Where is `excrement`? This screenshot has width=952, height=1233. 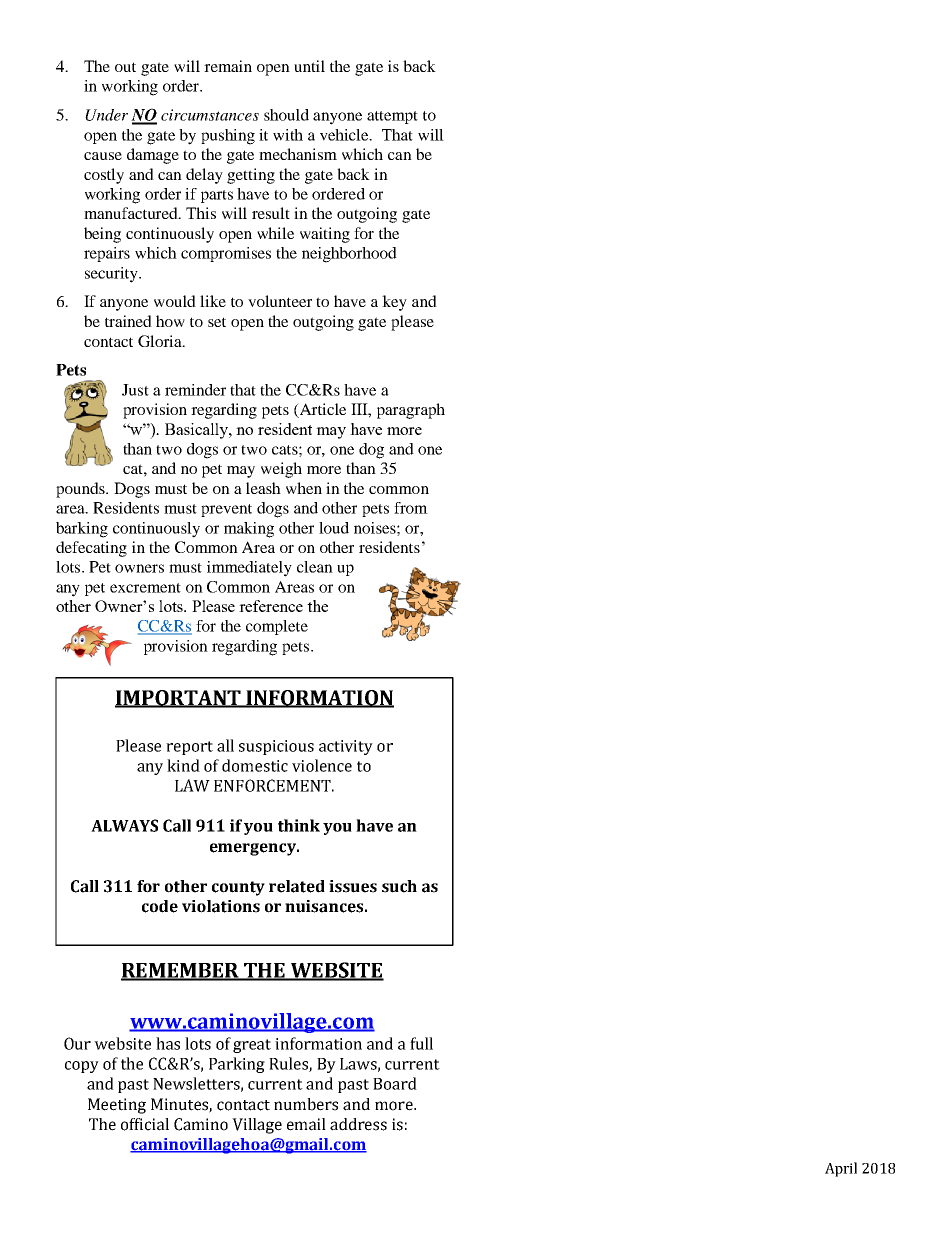
excrement is located at coordinates (145, 588).
